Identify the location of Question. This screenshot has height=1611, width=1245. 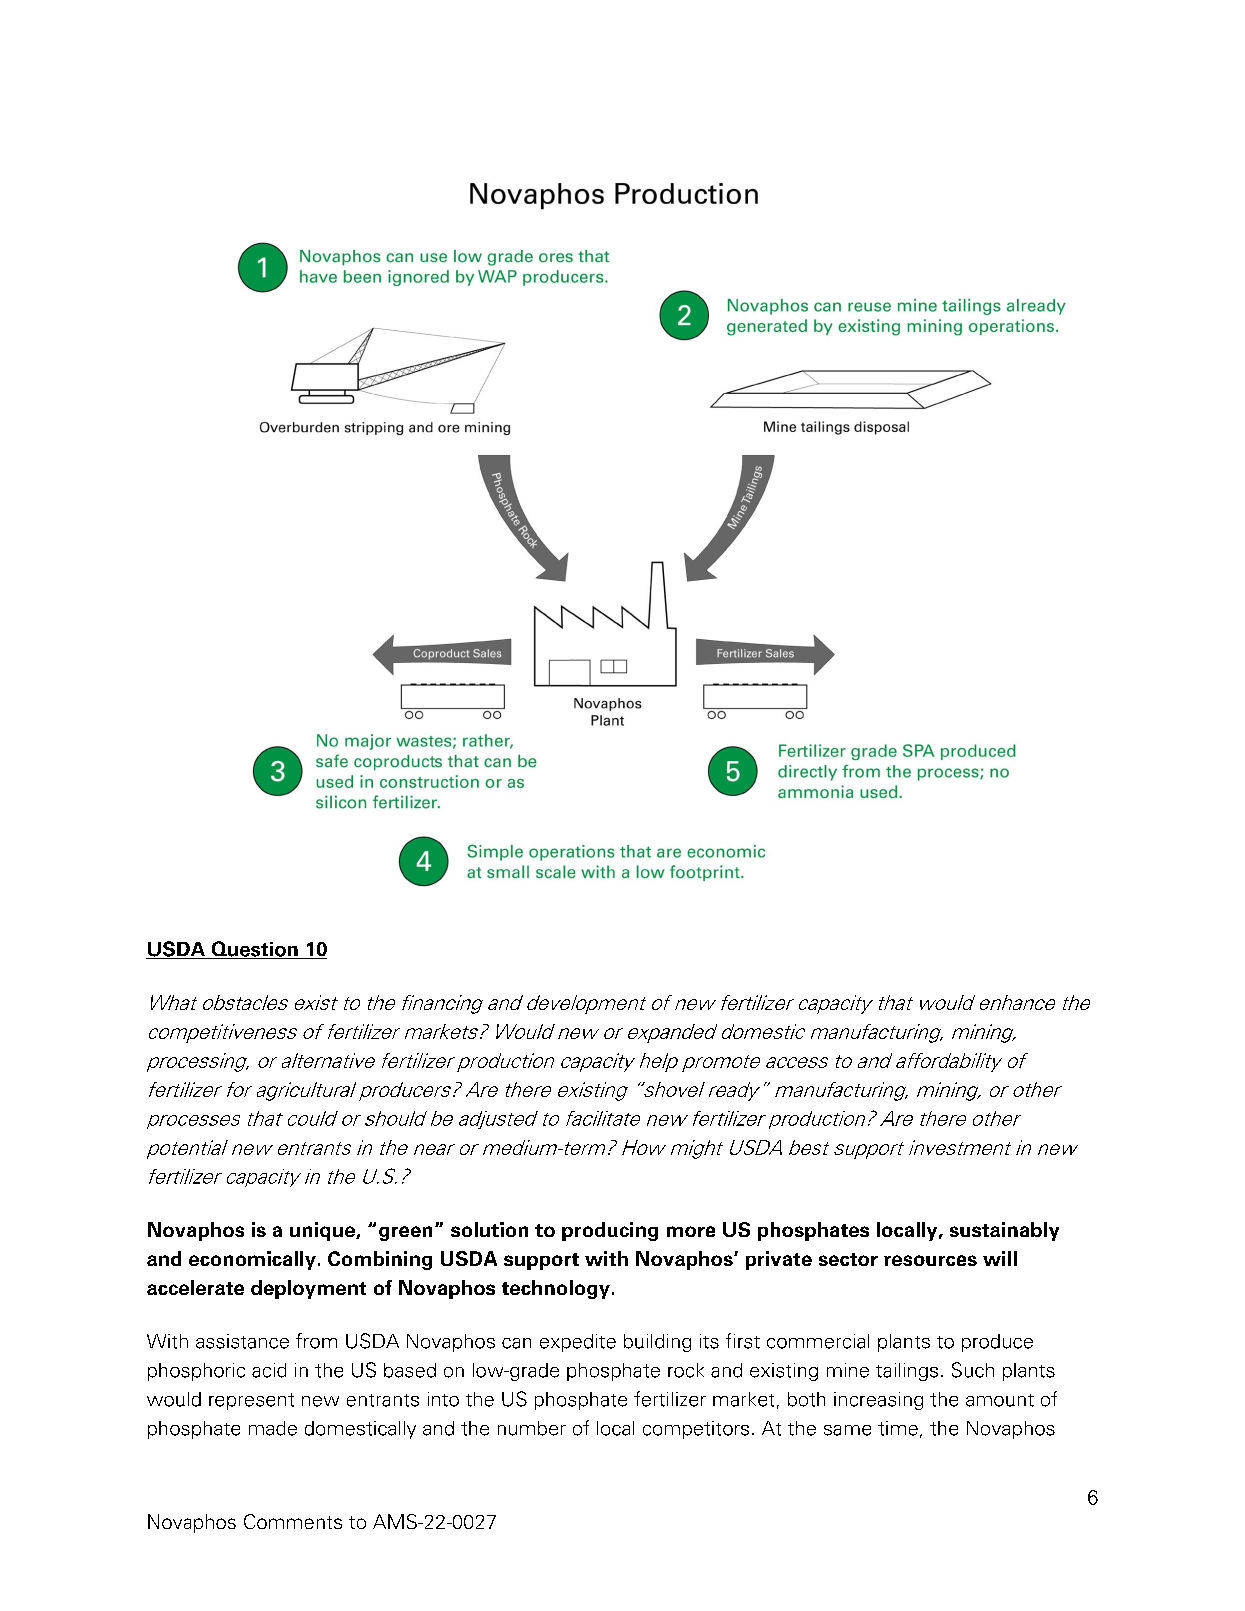
(254, 950).
